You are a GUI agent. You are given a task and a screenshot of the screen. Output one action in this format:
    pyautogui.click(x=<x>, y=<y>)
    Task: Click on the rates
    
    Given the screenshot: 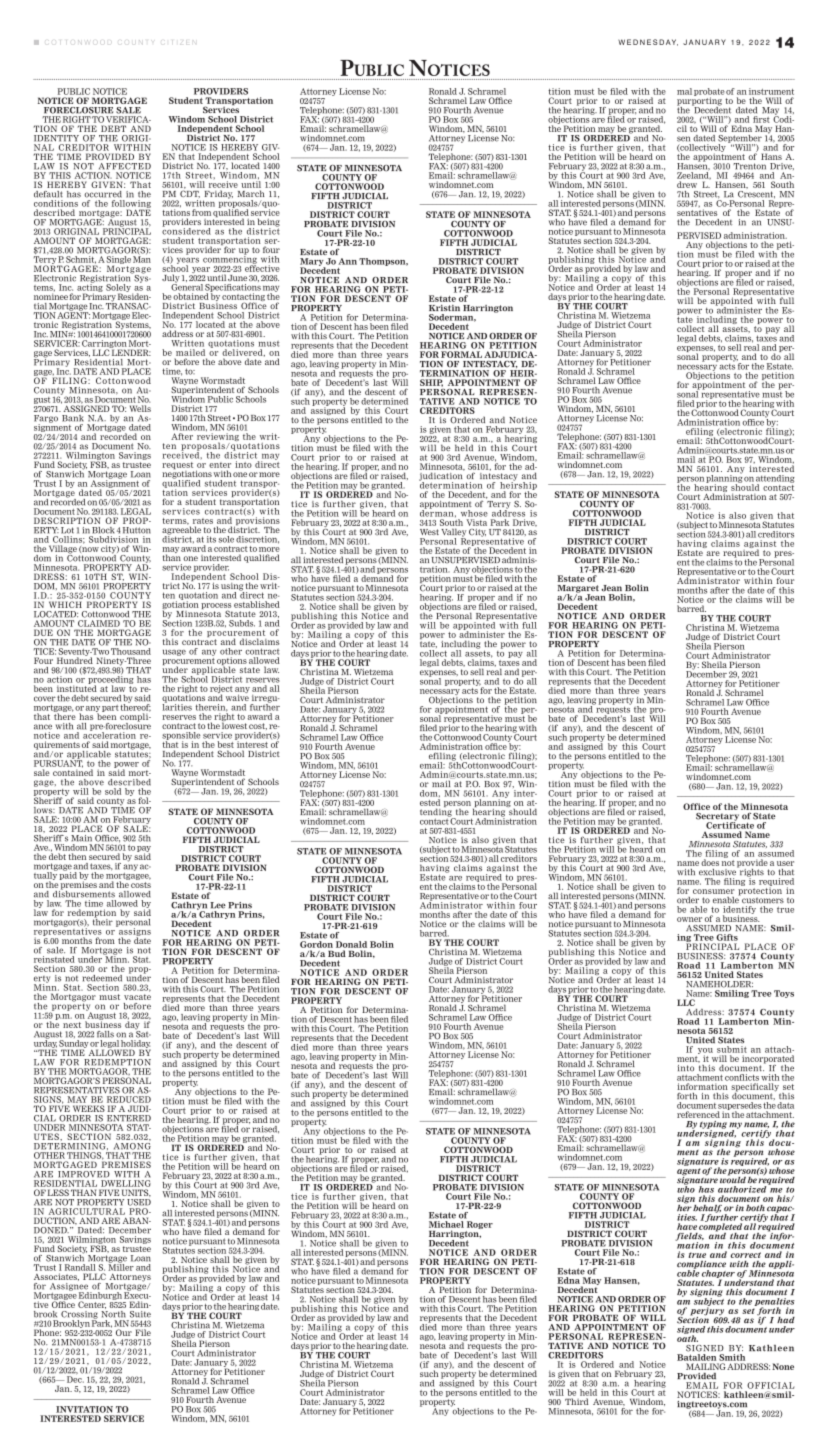 What is the action you would take?
    pyautogui.click(x=203, y=521)
